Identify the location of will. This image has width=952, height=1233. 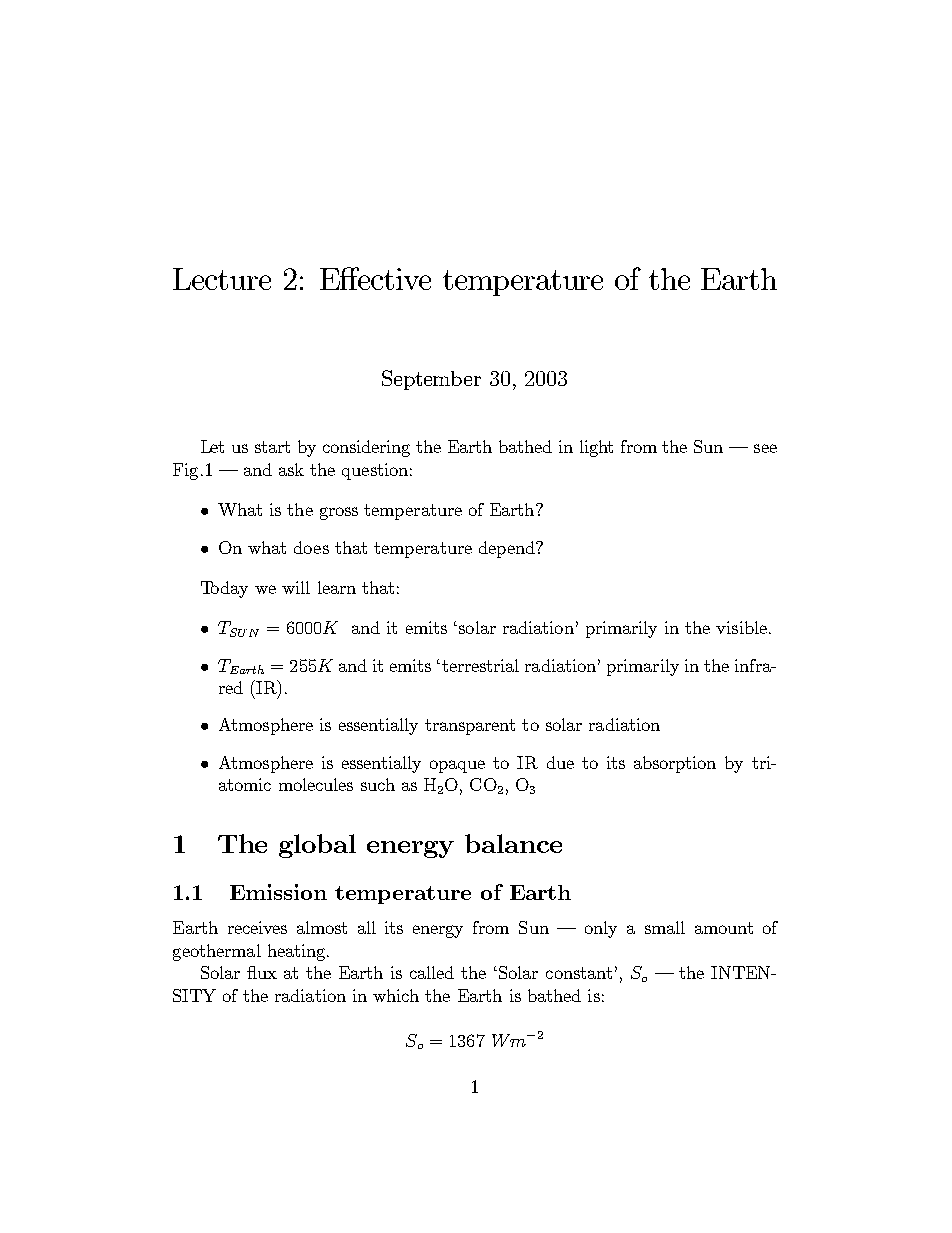
(296, 587).
